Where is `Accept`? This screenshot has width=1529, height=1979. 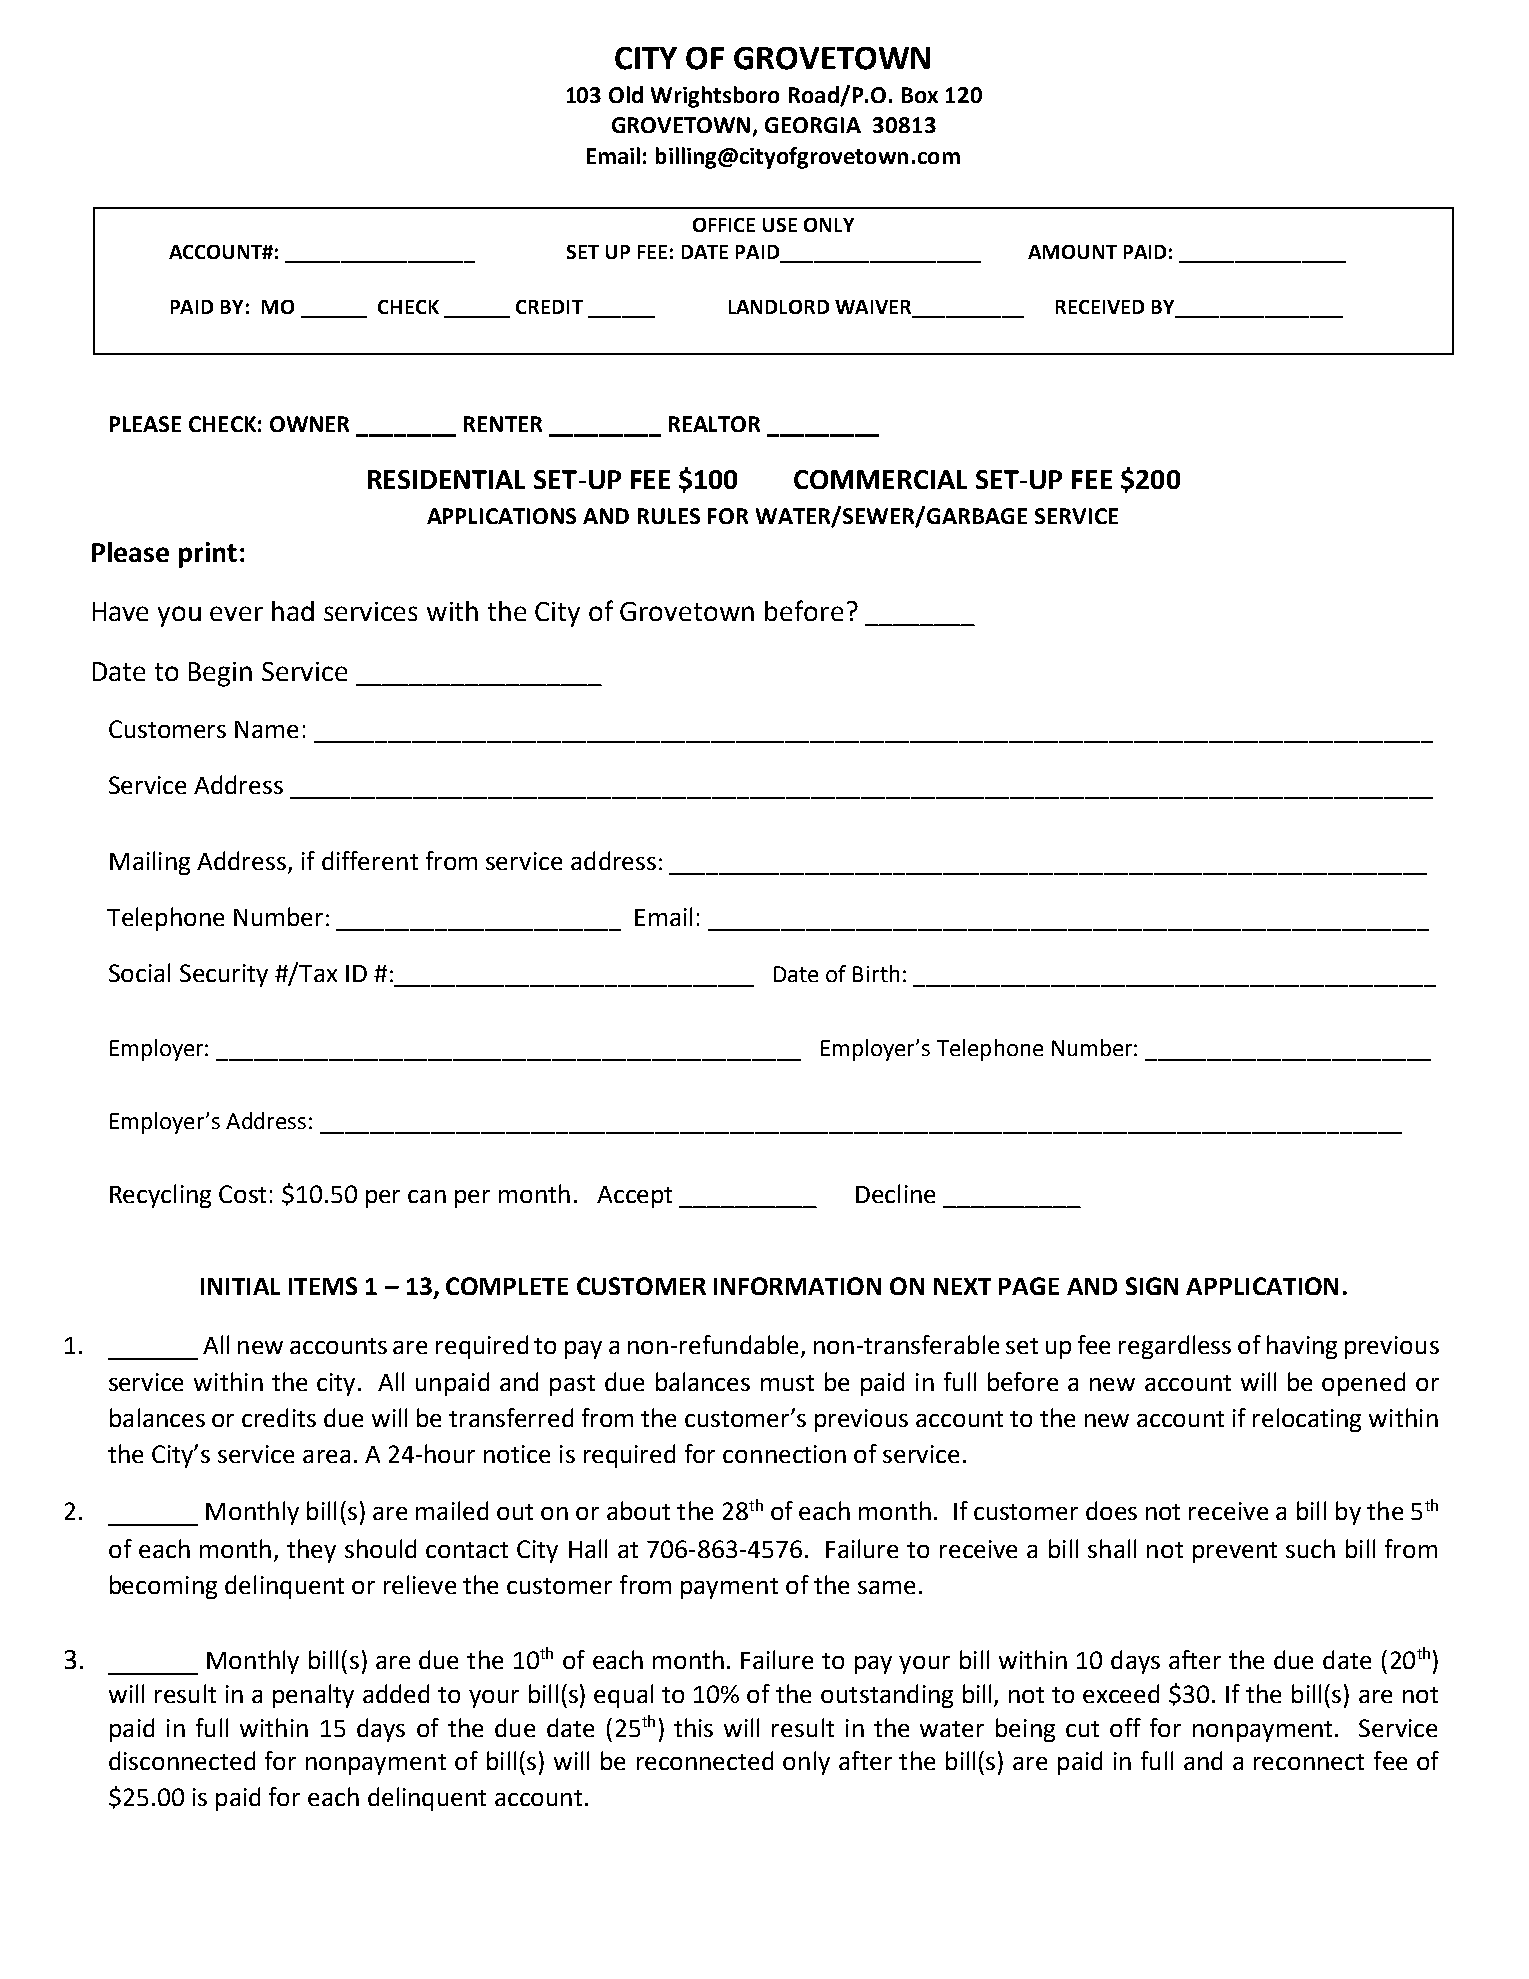 Accept is located at coordinates (634, 1197).
